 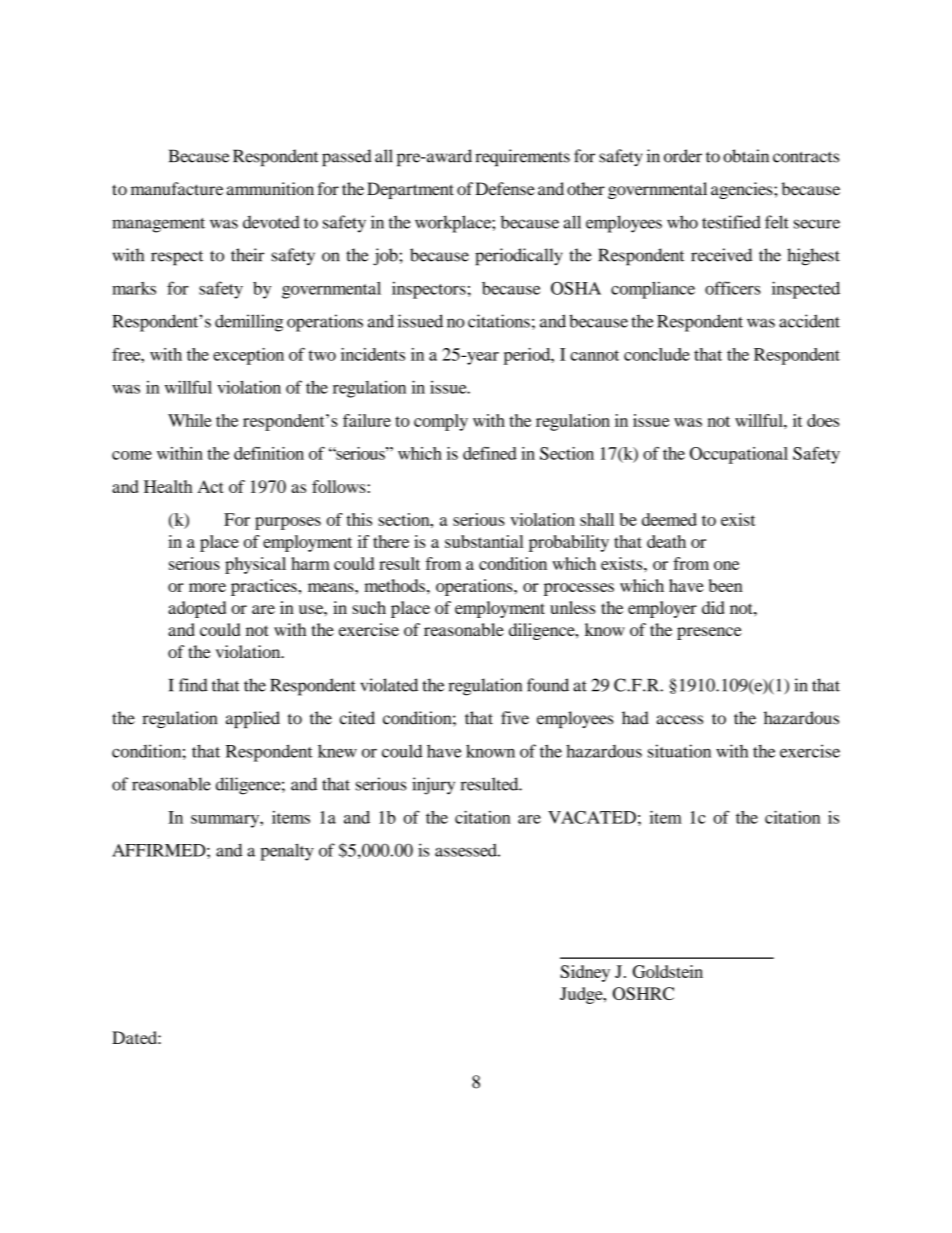 I want to click on find, so click(x=193, y=685).
